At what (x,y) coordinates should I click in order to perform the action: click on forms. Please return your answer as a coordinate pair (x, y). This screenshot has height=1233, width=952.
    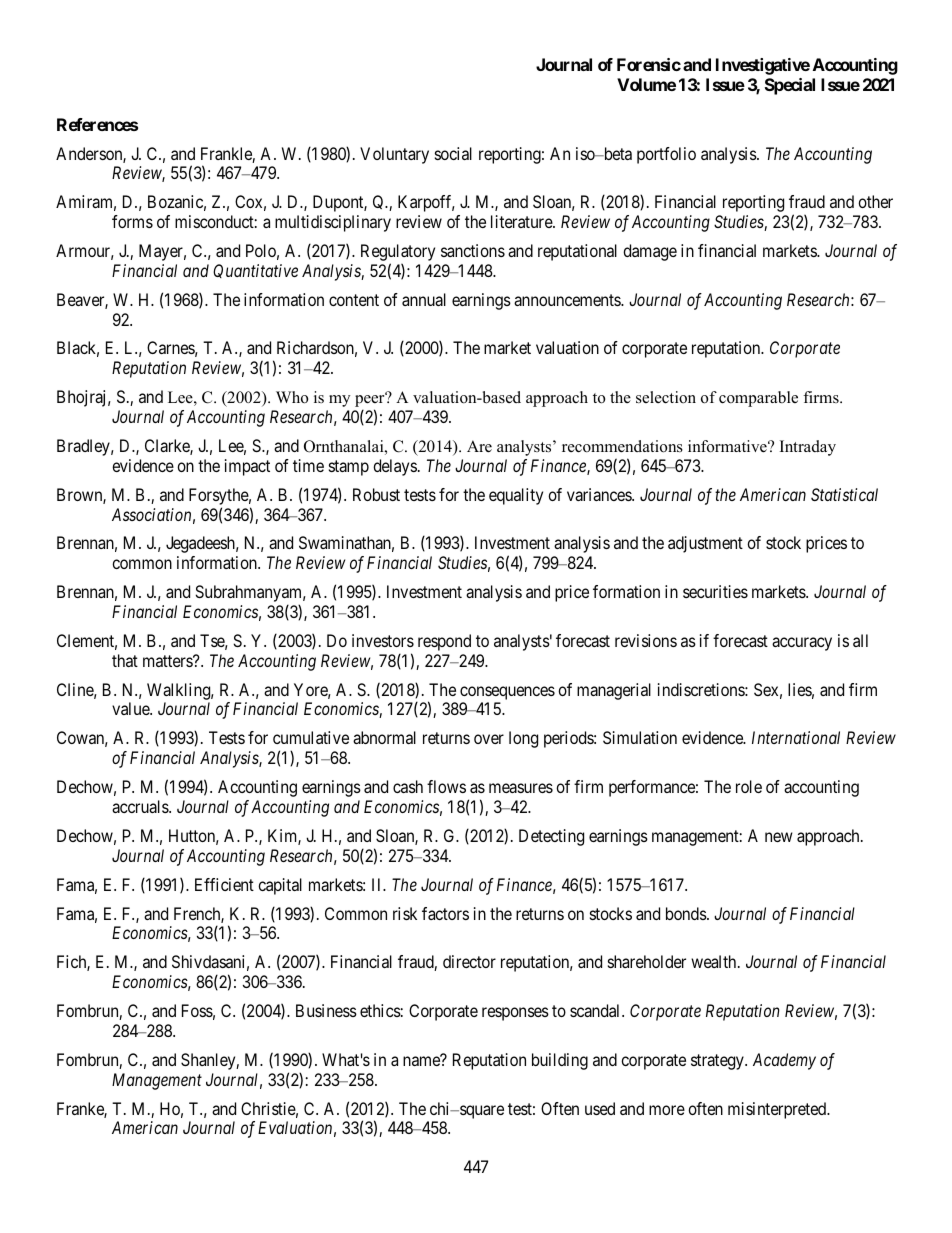
    Looking at the image, I should click on (132, 221).
